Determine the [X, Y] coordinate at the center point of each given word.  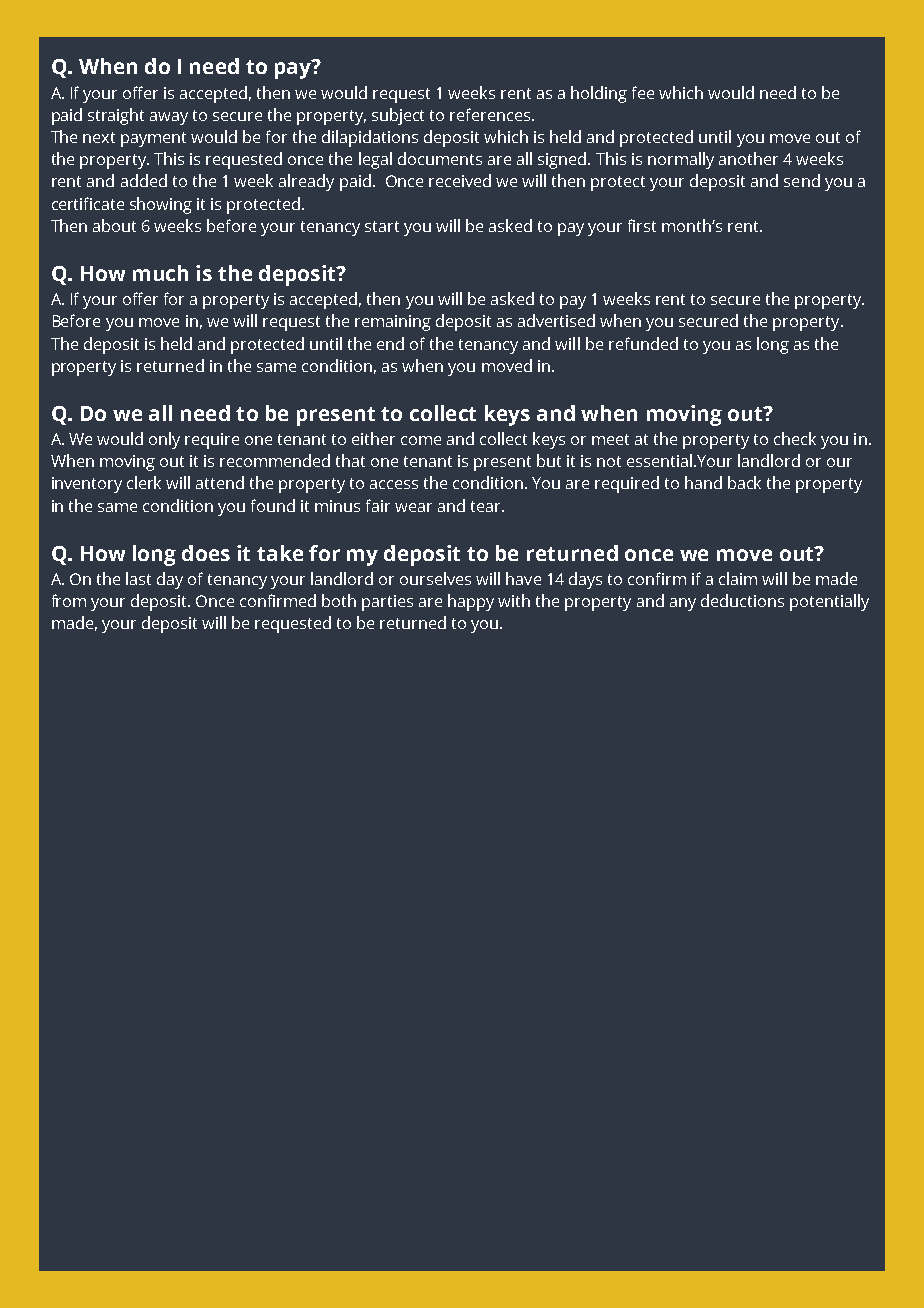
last [138, 578]
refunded [643, 343]
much [160, 273]
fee [643, 92]
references [491, 114]
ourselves [435, 578]
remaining [393, 323]
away [169, 118]
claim [738, 578]
